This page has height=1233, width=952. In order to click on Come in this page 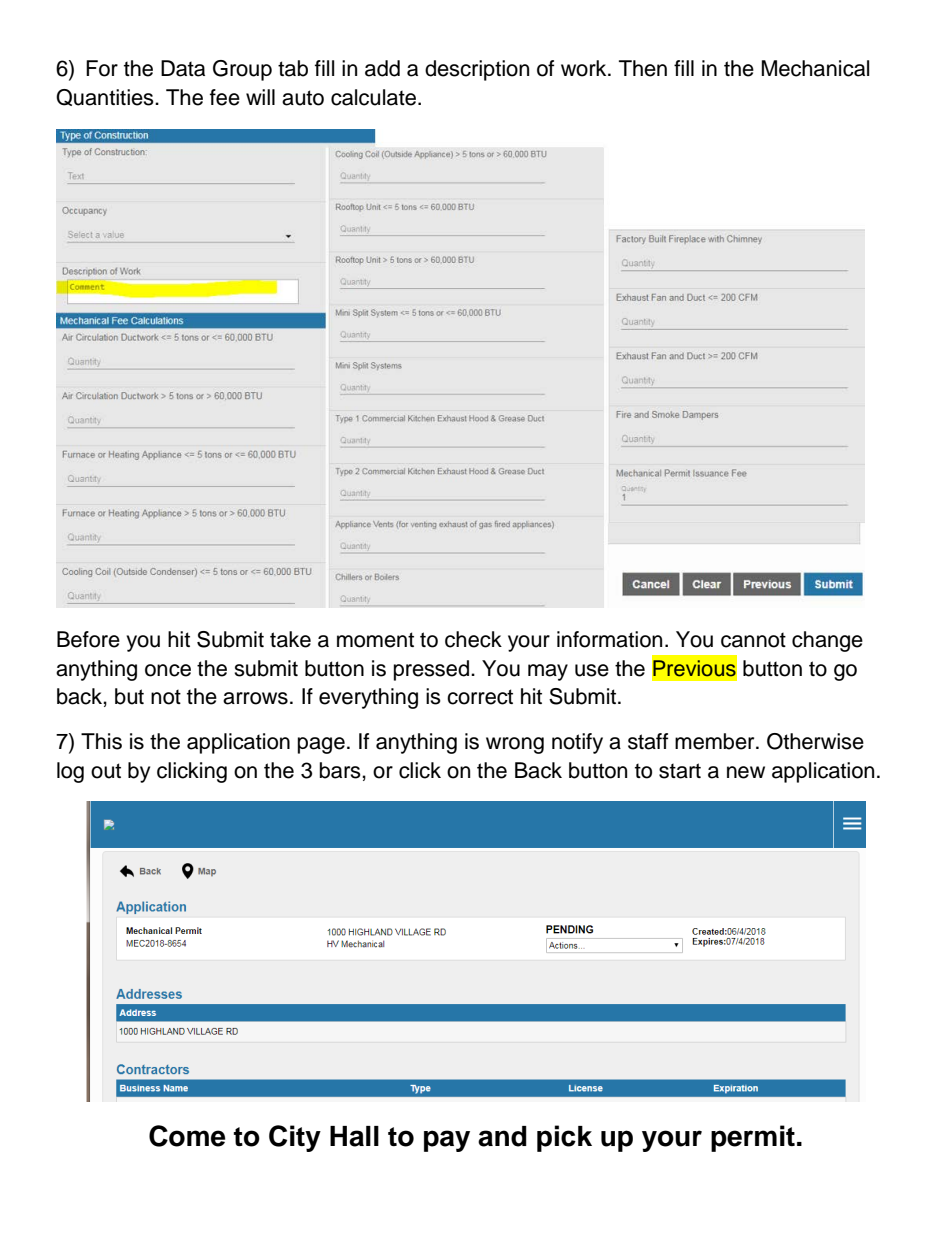, I will do `click(187, 1136)`.
